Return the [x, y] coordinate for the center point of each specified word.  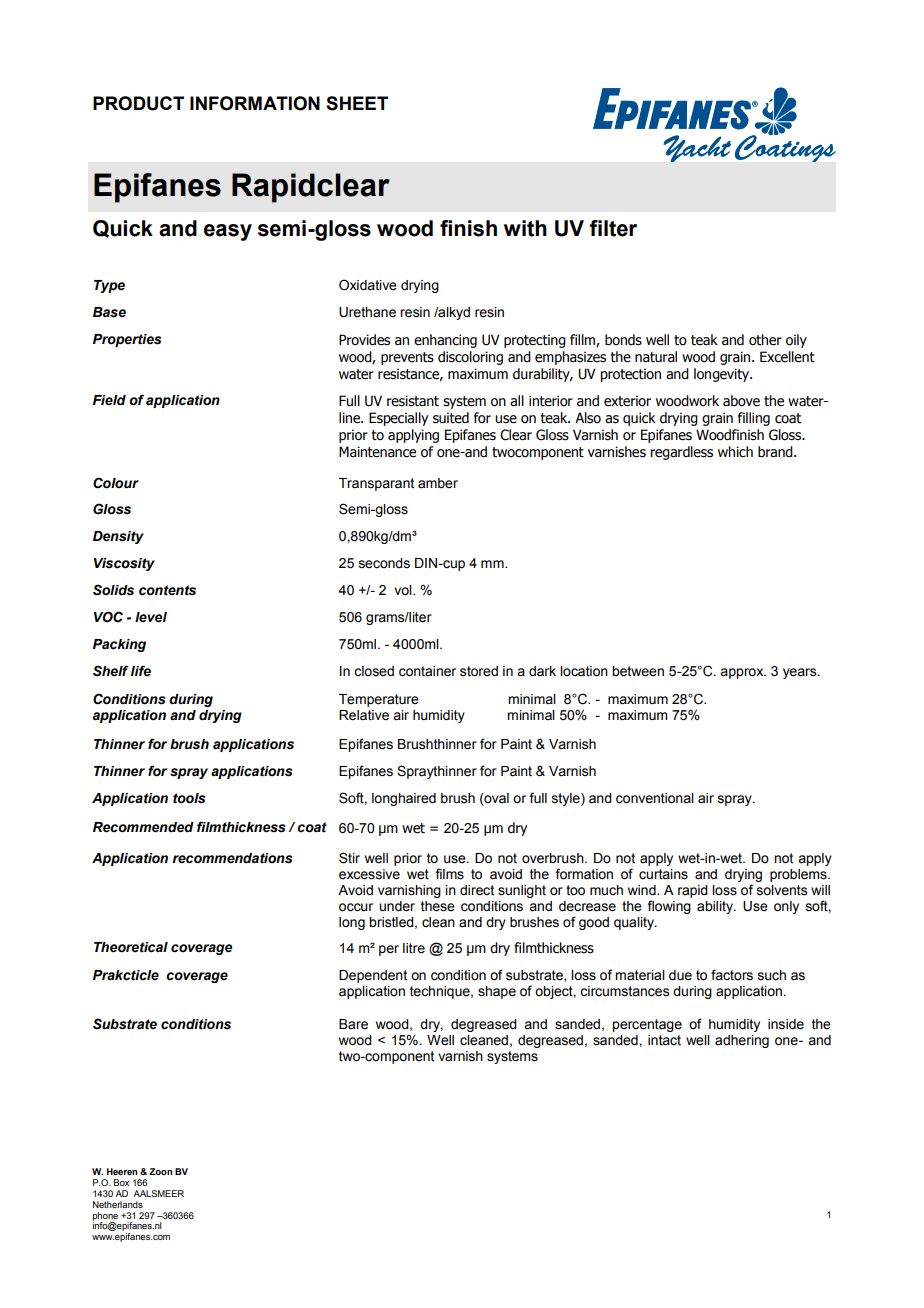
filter [613, 228]
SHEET [357, 103]
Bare [353, 1024]
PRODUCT [138, 103]
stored [479, 671]
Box [121, 1182]
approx [743, 673]
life [141, 671]
